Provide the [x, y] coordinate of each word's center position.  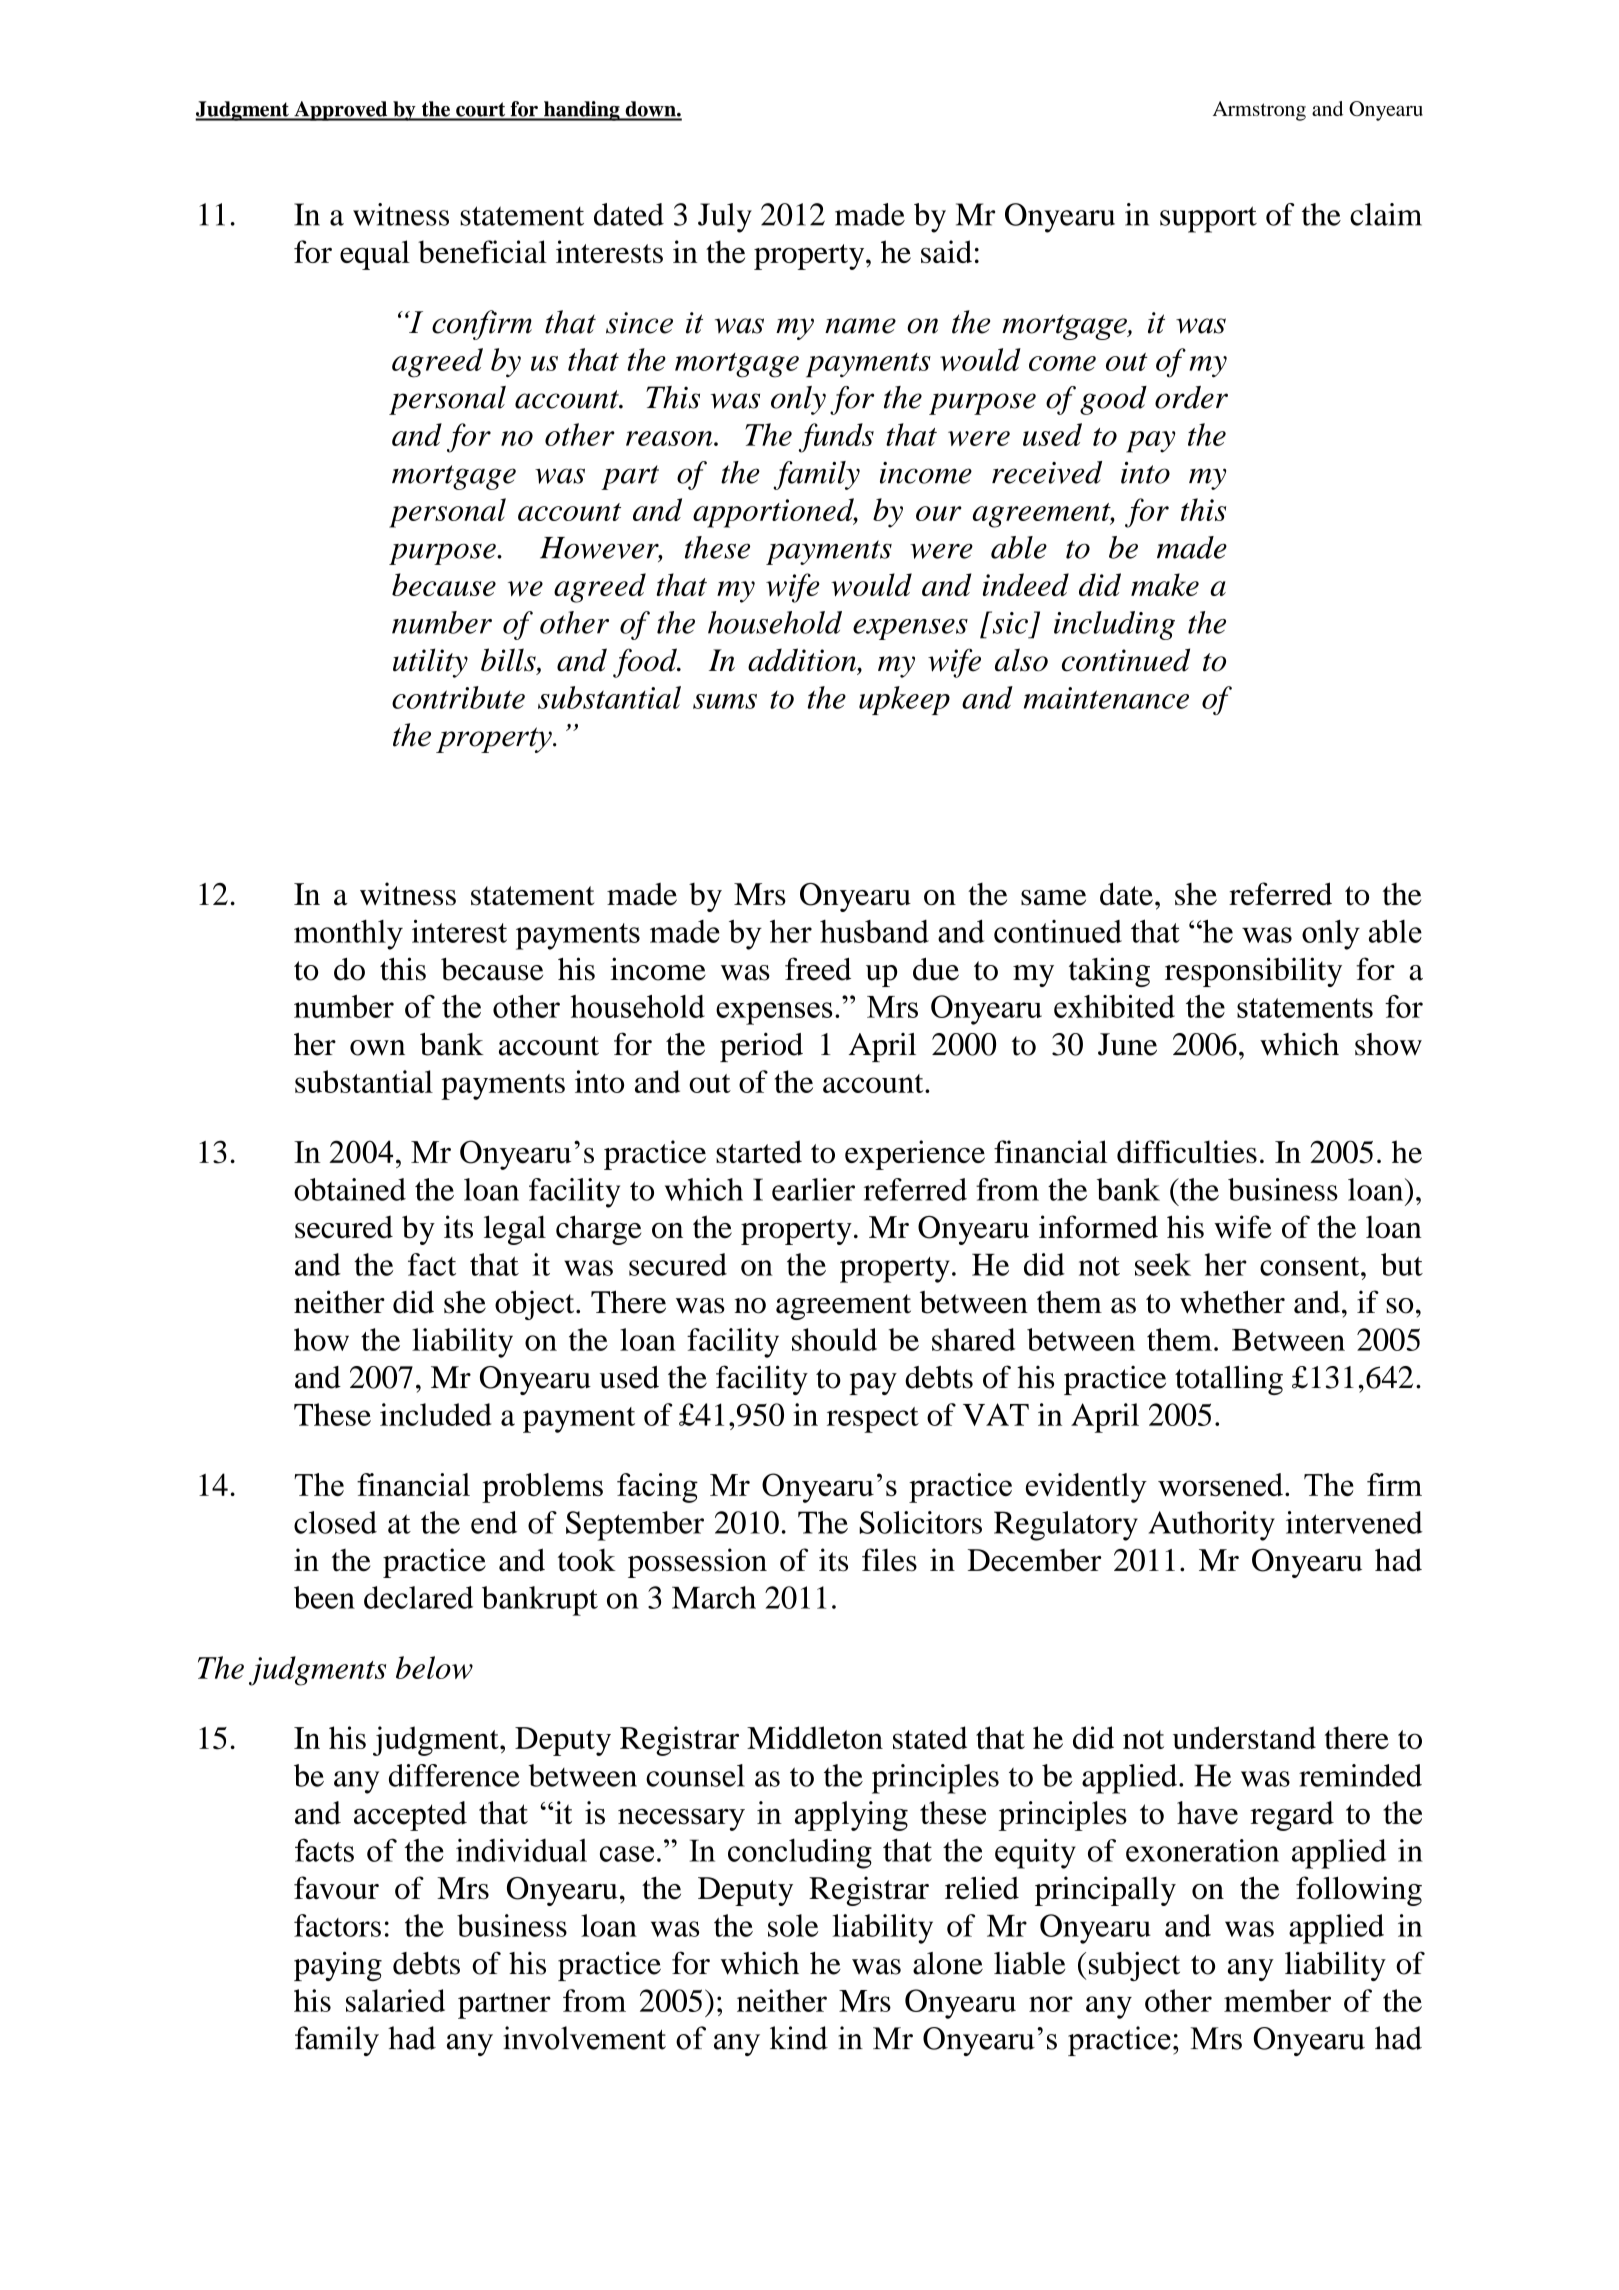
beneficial [482, 251]
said [946, 251]
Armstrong [1259, 111]
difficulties [1187, 1151]
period [761, 1047]
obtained [350, 1189]
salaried [395, 2000]
